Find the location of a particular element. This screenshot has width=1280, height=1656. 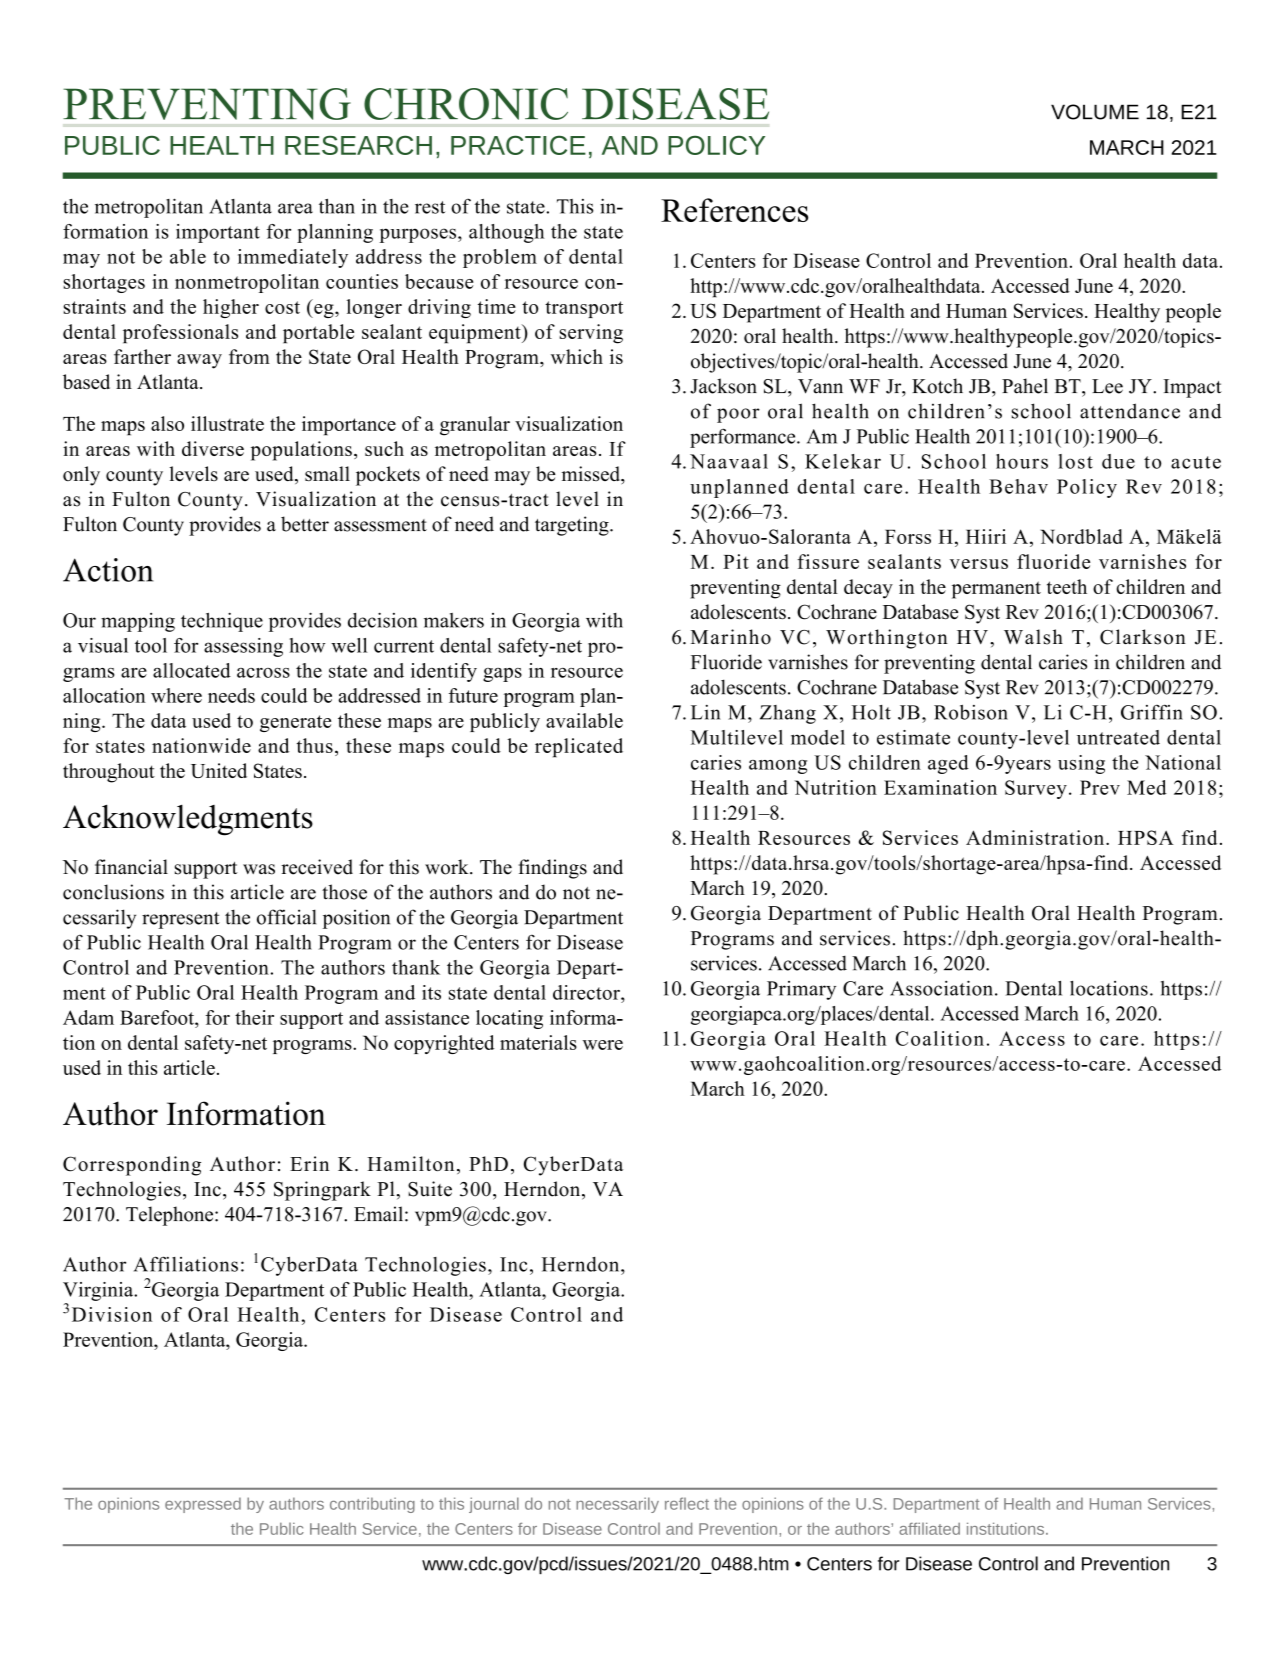

Survey is located at coordinates (1036, 789).
